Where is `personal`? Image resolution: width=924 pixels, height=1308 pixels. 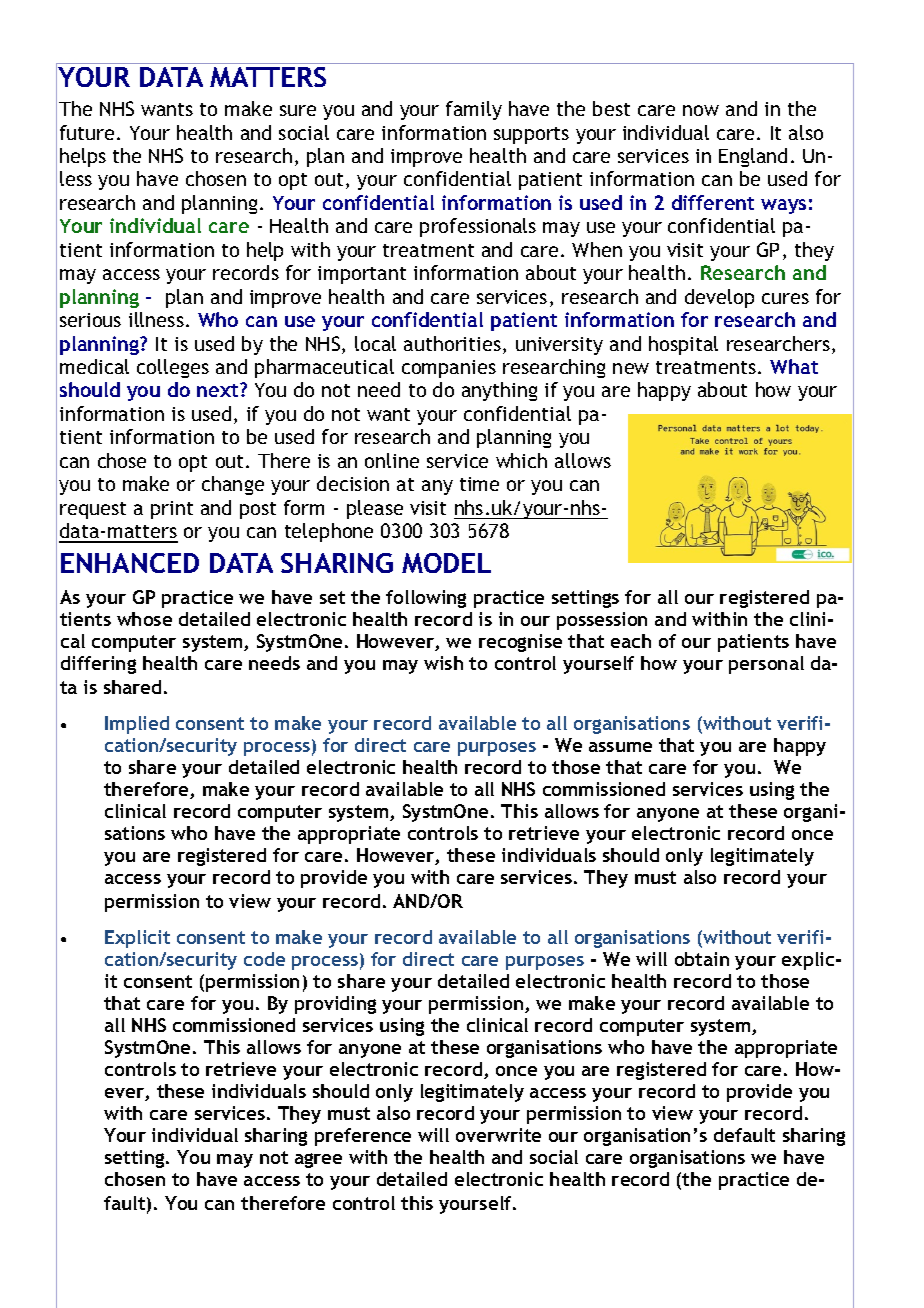
personal is located at coordinates (766, 665).
